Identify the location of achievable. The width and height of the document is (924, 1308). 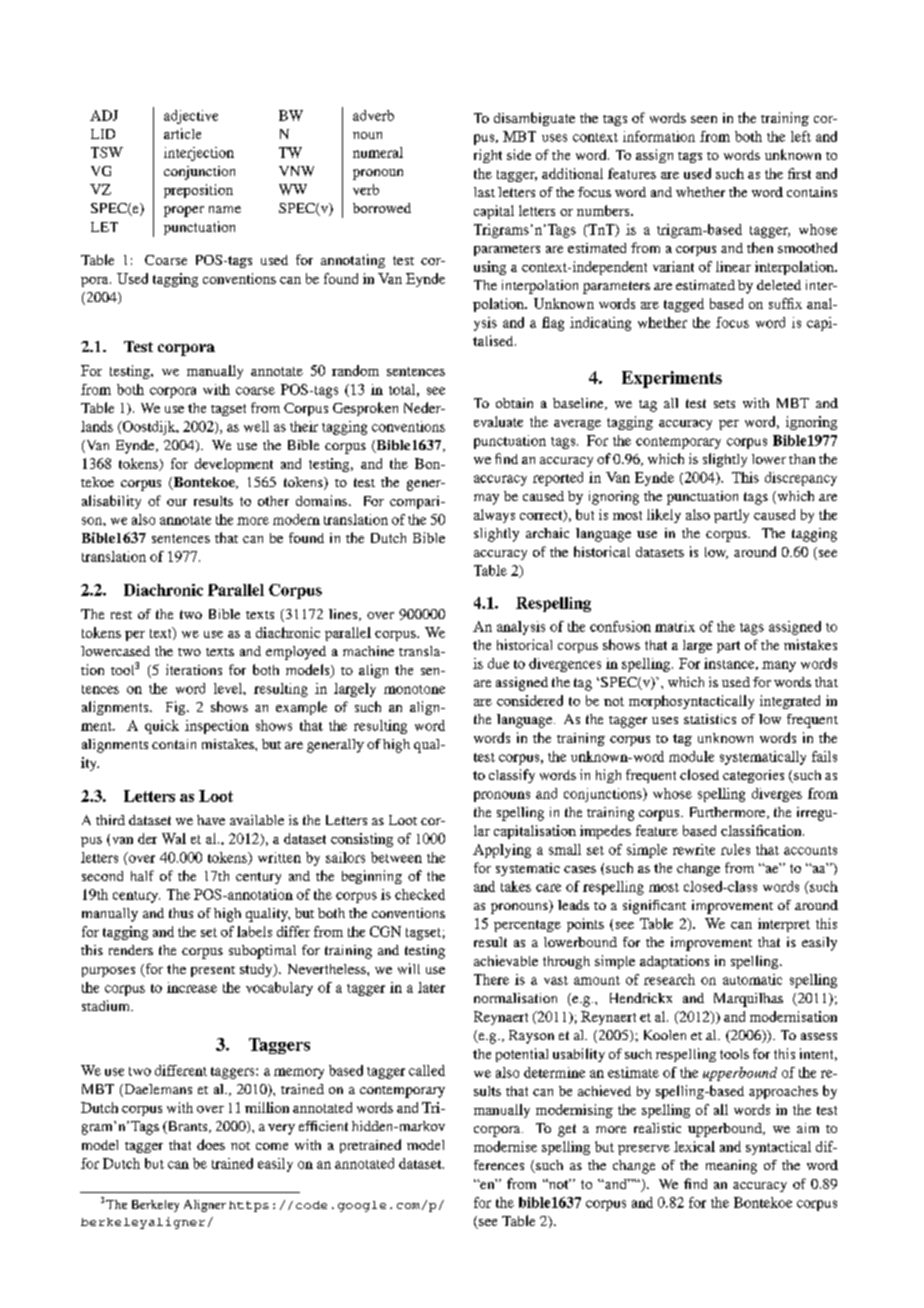
(506, 960).
